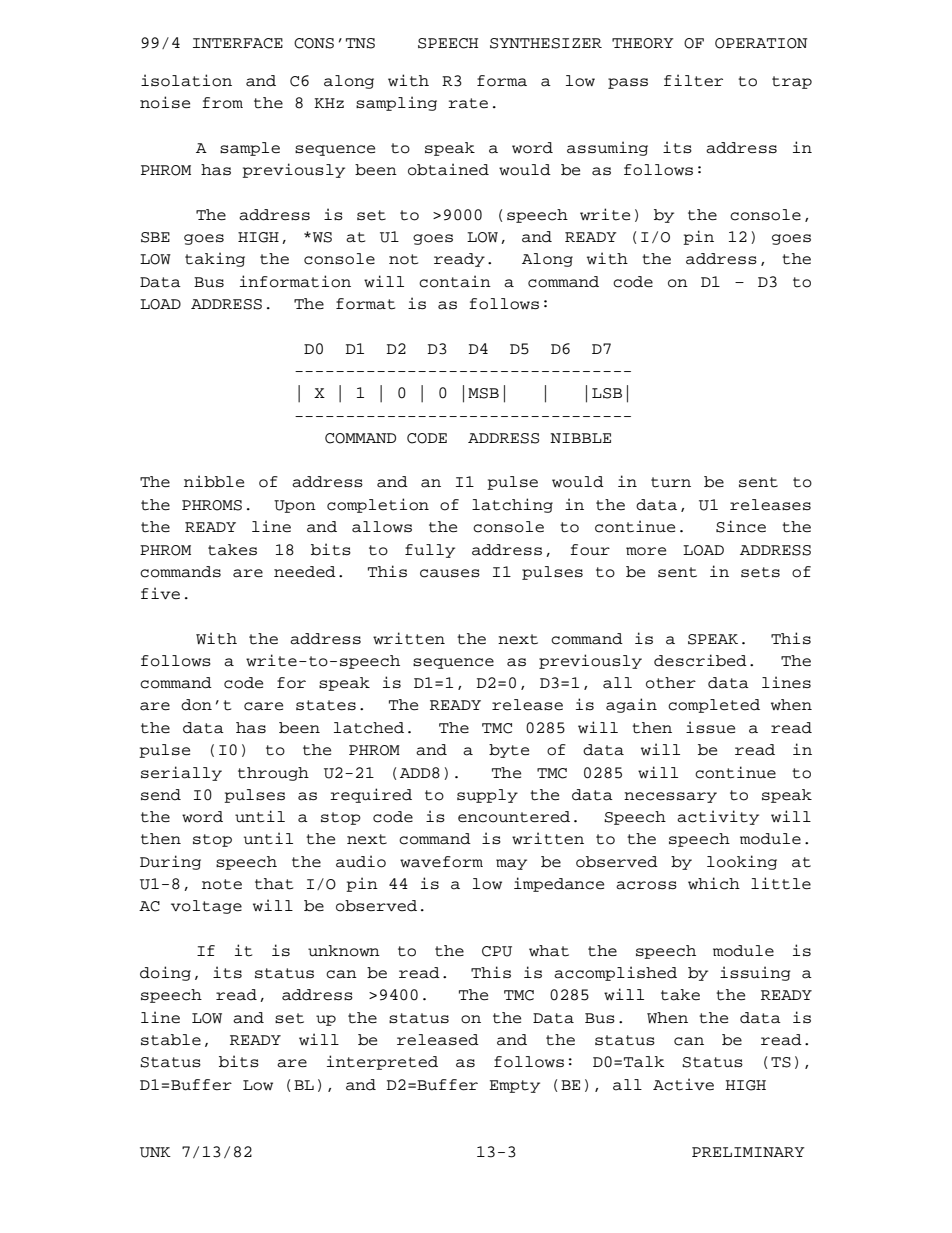  What do you see at coordinates (171, 1040) in the screenshot?
I see `stable` at bounding box center [171, 1040].
